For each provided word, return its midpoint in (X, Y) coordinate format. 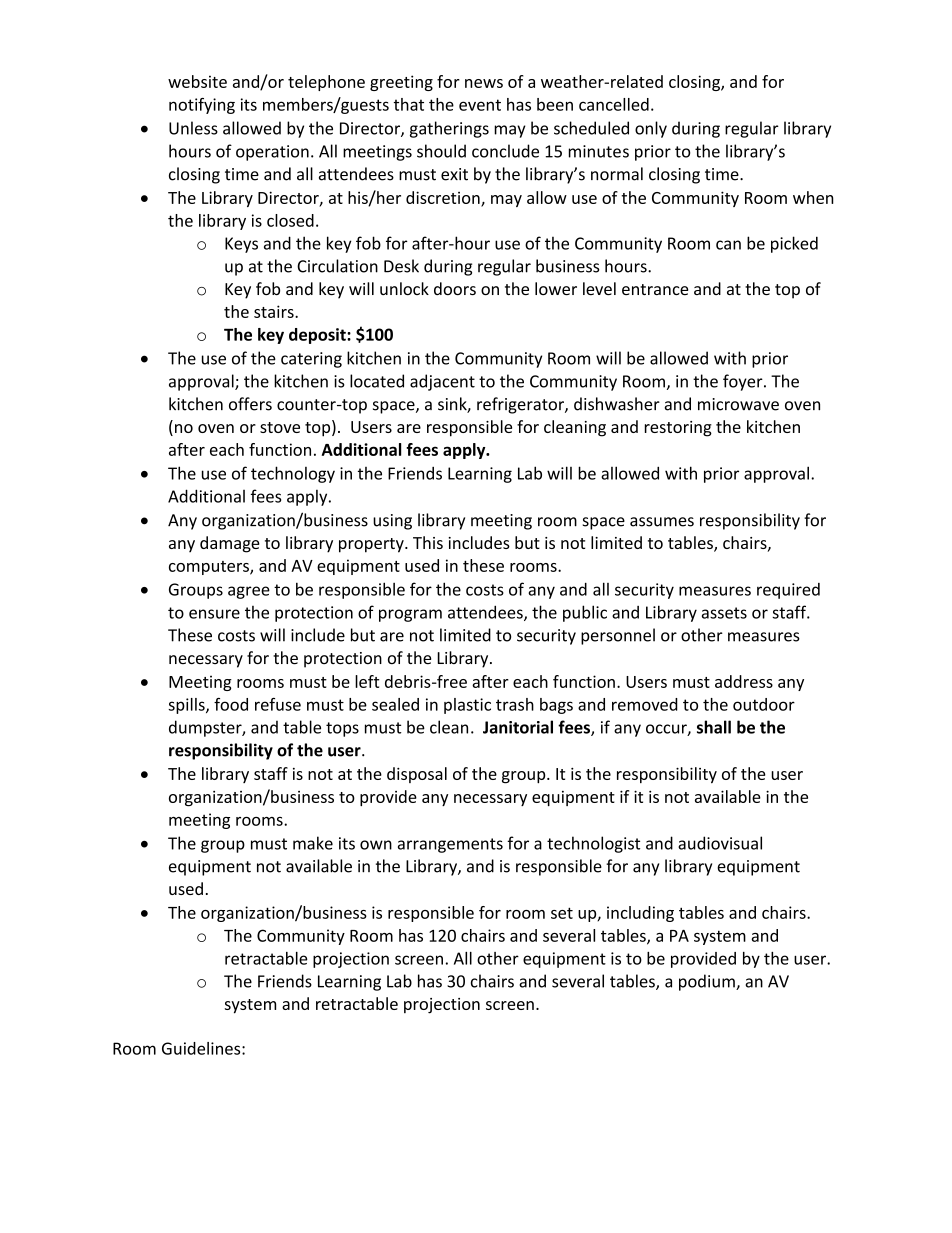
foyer (744, 382)
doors (455, 288)
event (480, 105)
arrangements (450, 845)
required (788, 591)
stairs (275, 311)
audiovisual (720, 843)
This (428, 542)
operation (272, 153)
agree (249, 592)
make (313, 843)
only (651, 129)
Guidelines (202, 1048)
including (640, 914)
